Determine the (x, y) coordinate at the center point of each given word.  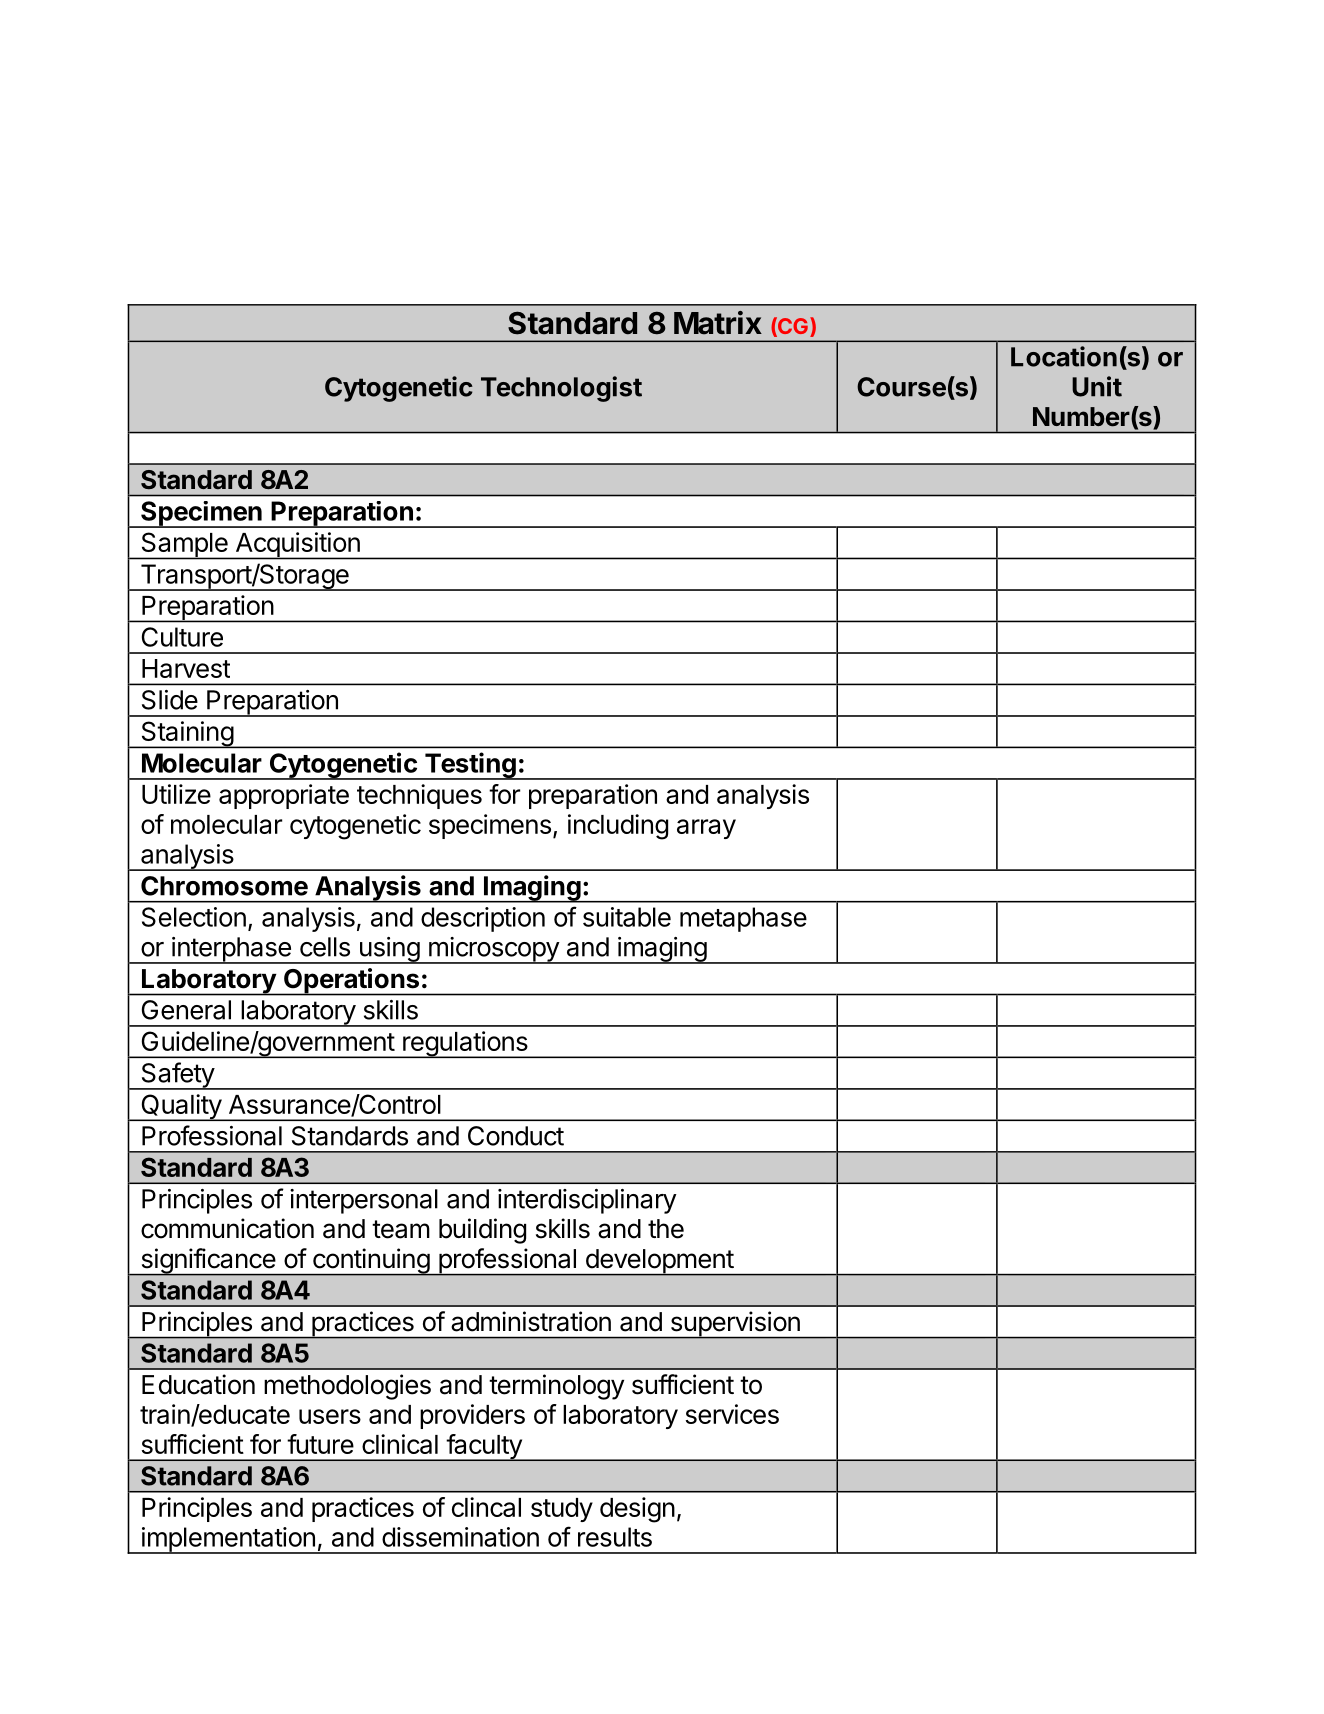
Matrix (718, 323)
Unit (1097, 386)
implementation (228, 1540)
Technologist (561, 389)
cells (325, 947)
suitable (627, 917)
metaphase (743, 919)
